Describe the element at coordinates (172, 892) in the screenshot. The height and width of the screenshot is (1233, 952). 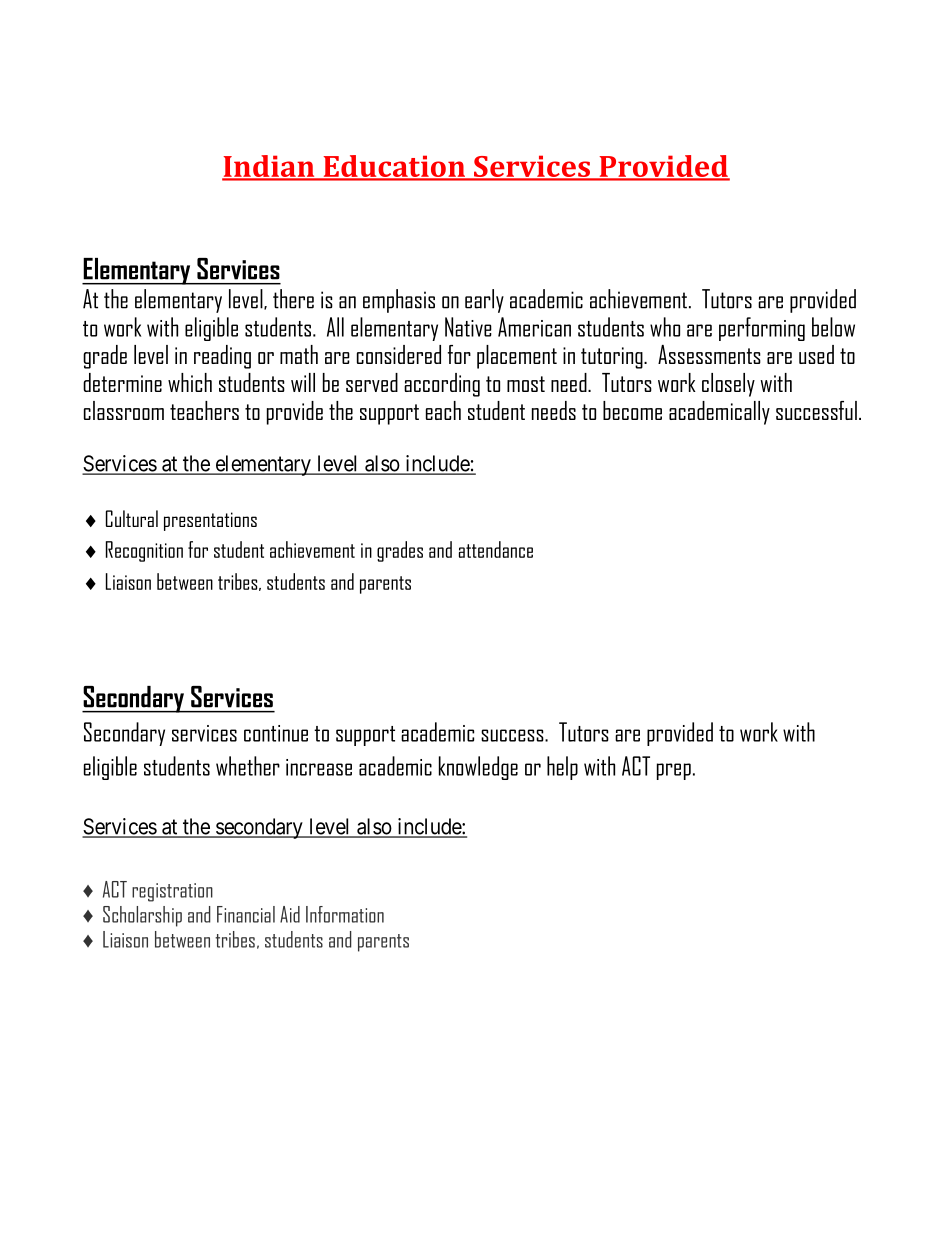
I see `registration` at that location.
